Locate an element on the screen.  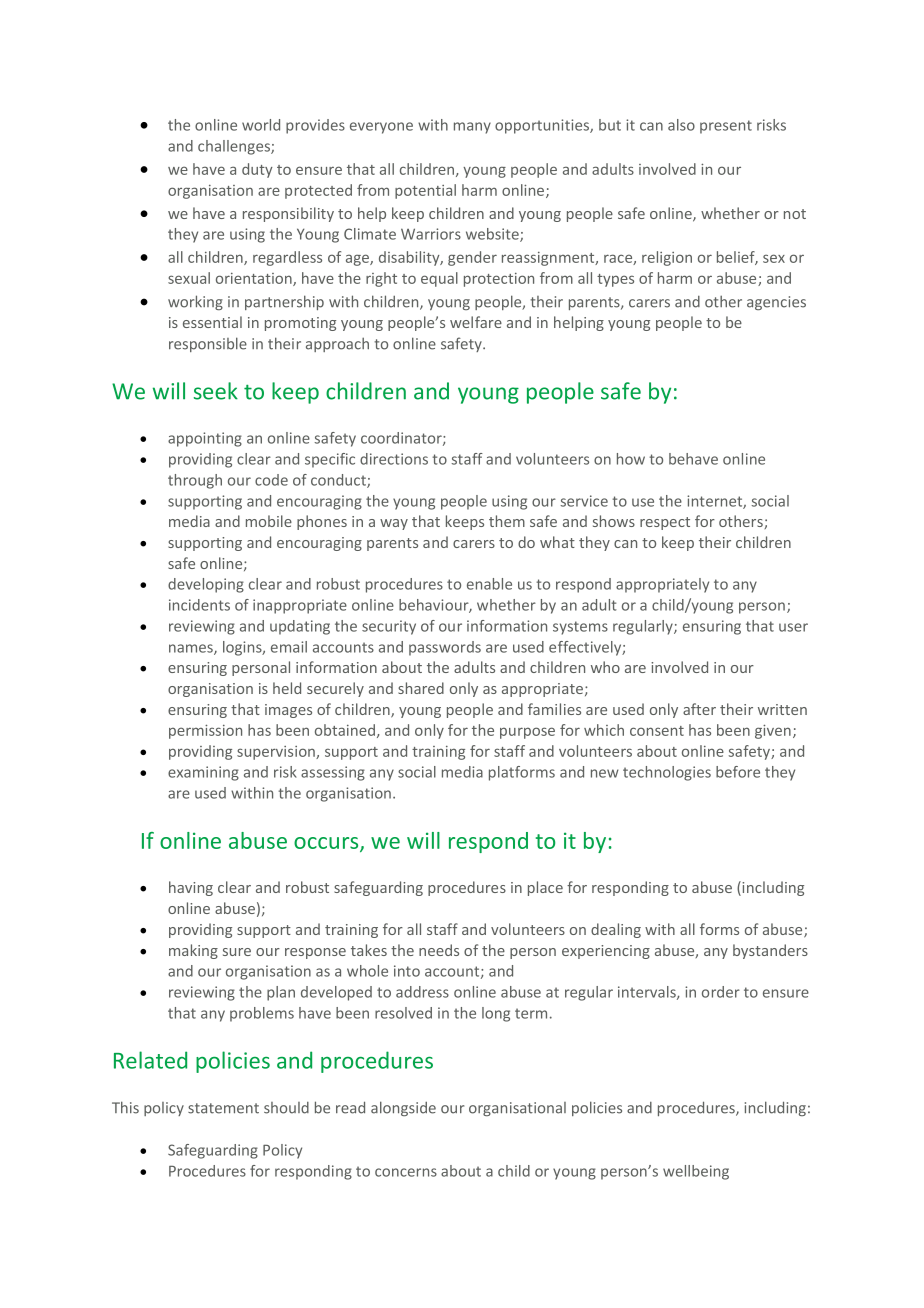
them is located at coordinates (507, 521).
